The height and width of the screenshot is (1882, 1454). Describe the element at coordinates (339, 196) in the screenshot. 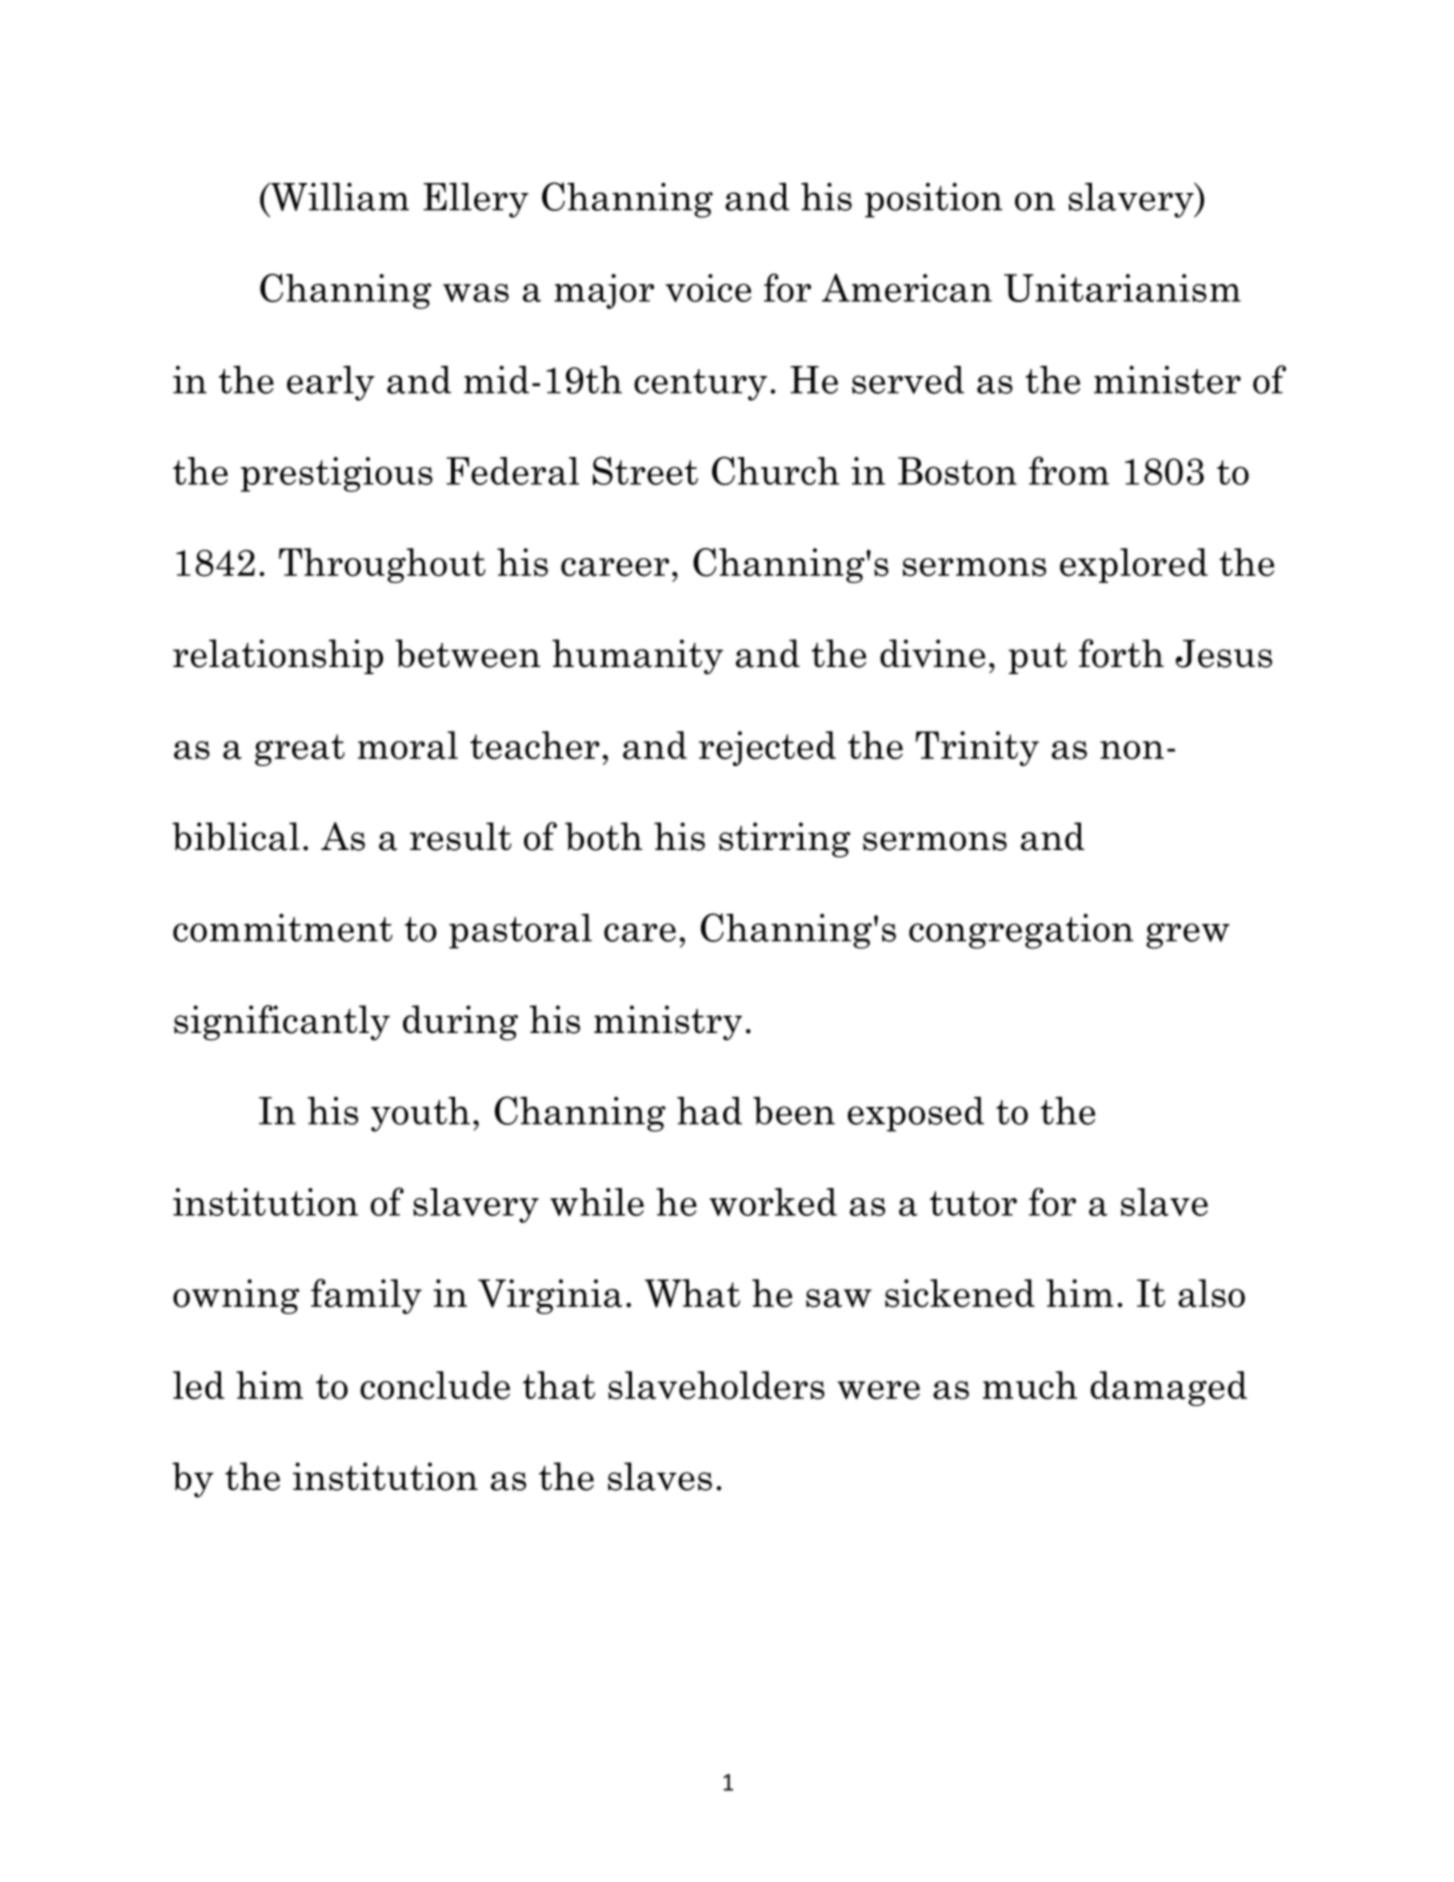

I see `William` at that location.
